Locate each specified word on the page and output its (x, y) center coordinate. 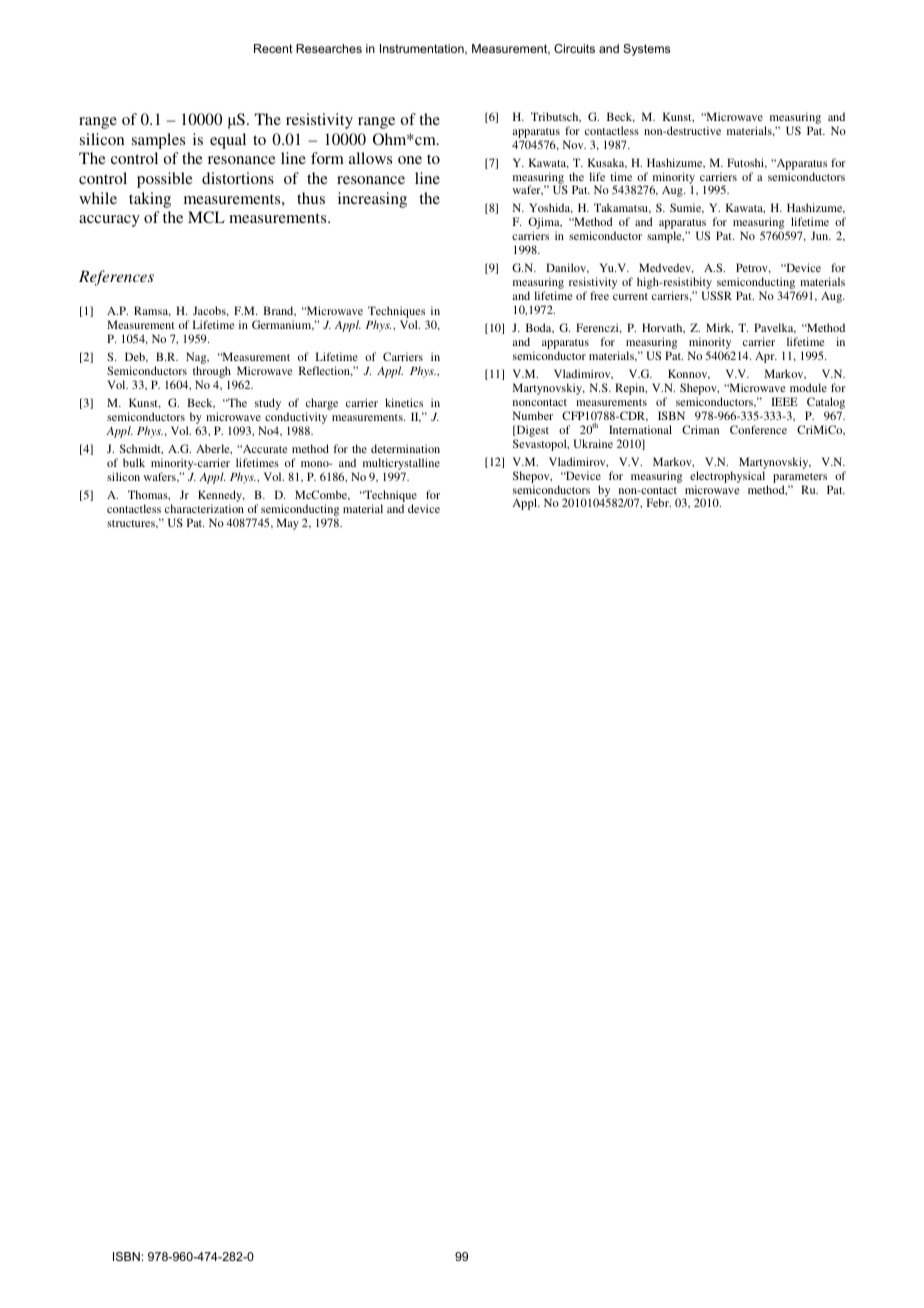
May (288, 524)
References (116, 278)
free (599, 295)
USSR (716, 295)
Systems (646, 50)
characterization (204, 508)
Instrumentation (423, 49)
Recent (273, 48)
